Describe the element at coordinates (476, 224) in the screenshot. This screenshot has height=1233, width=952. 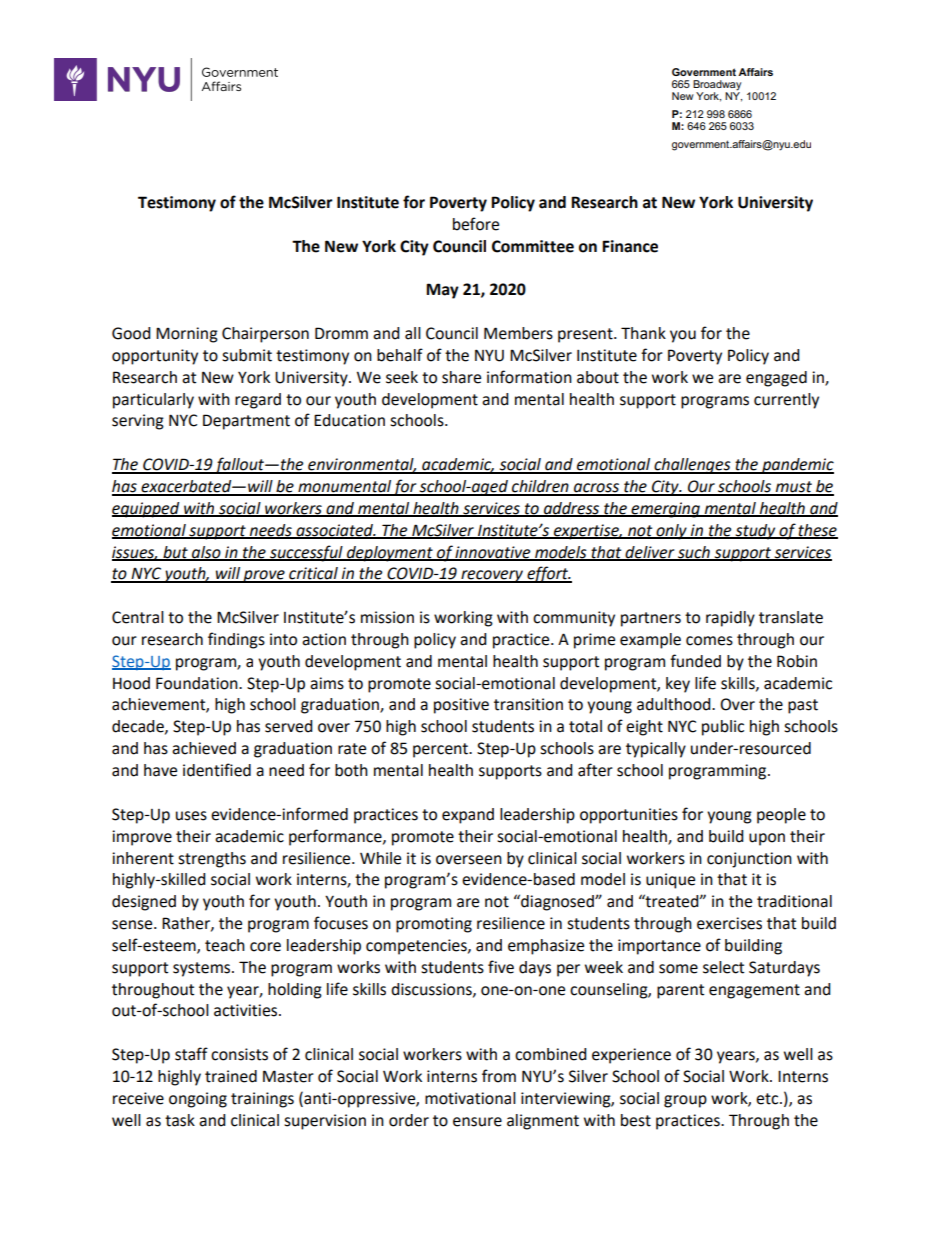
I see `before` at that location.
